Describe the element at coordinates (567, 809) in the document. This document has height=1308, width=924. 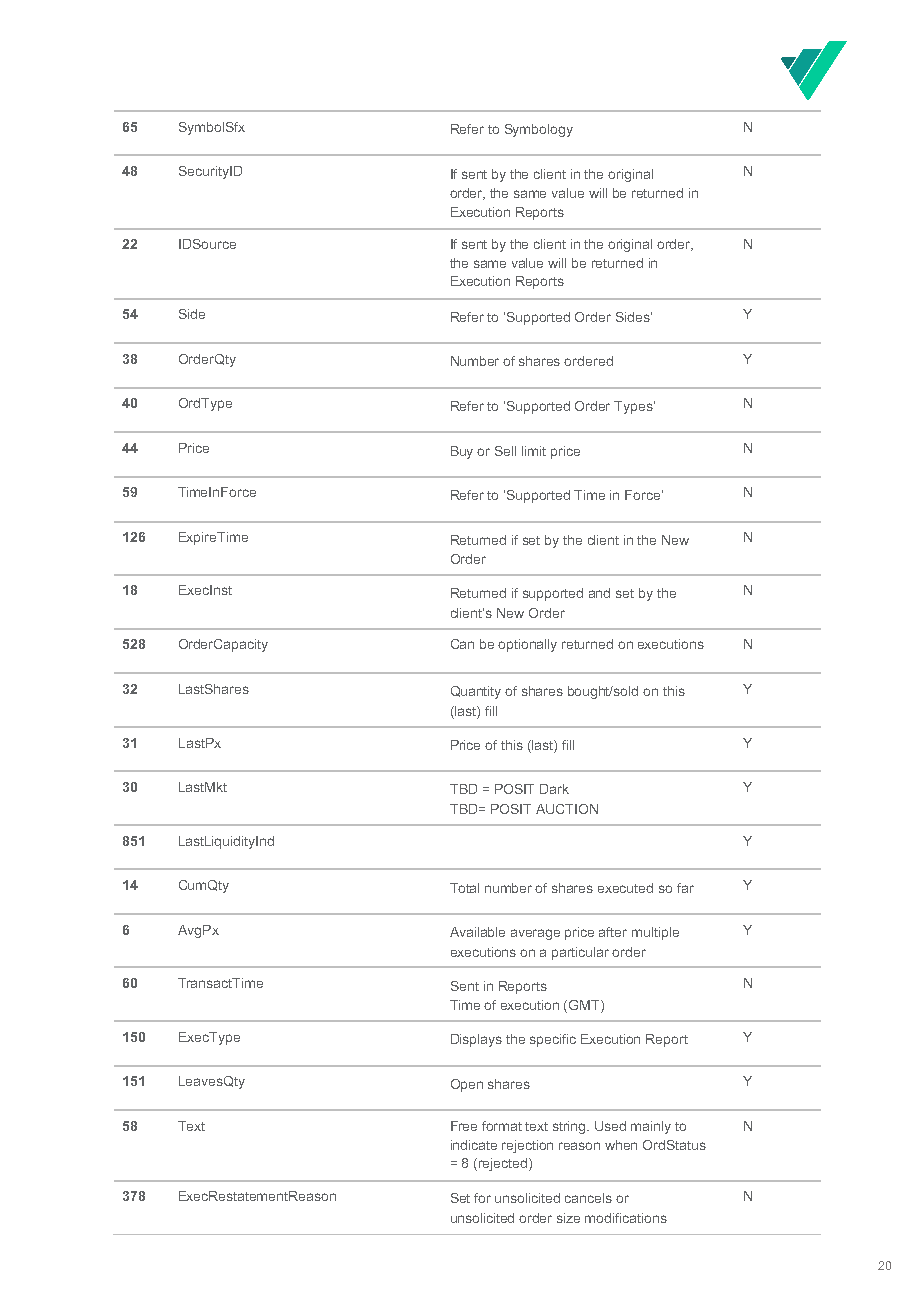
I see `AUCTION` at that location.
